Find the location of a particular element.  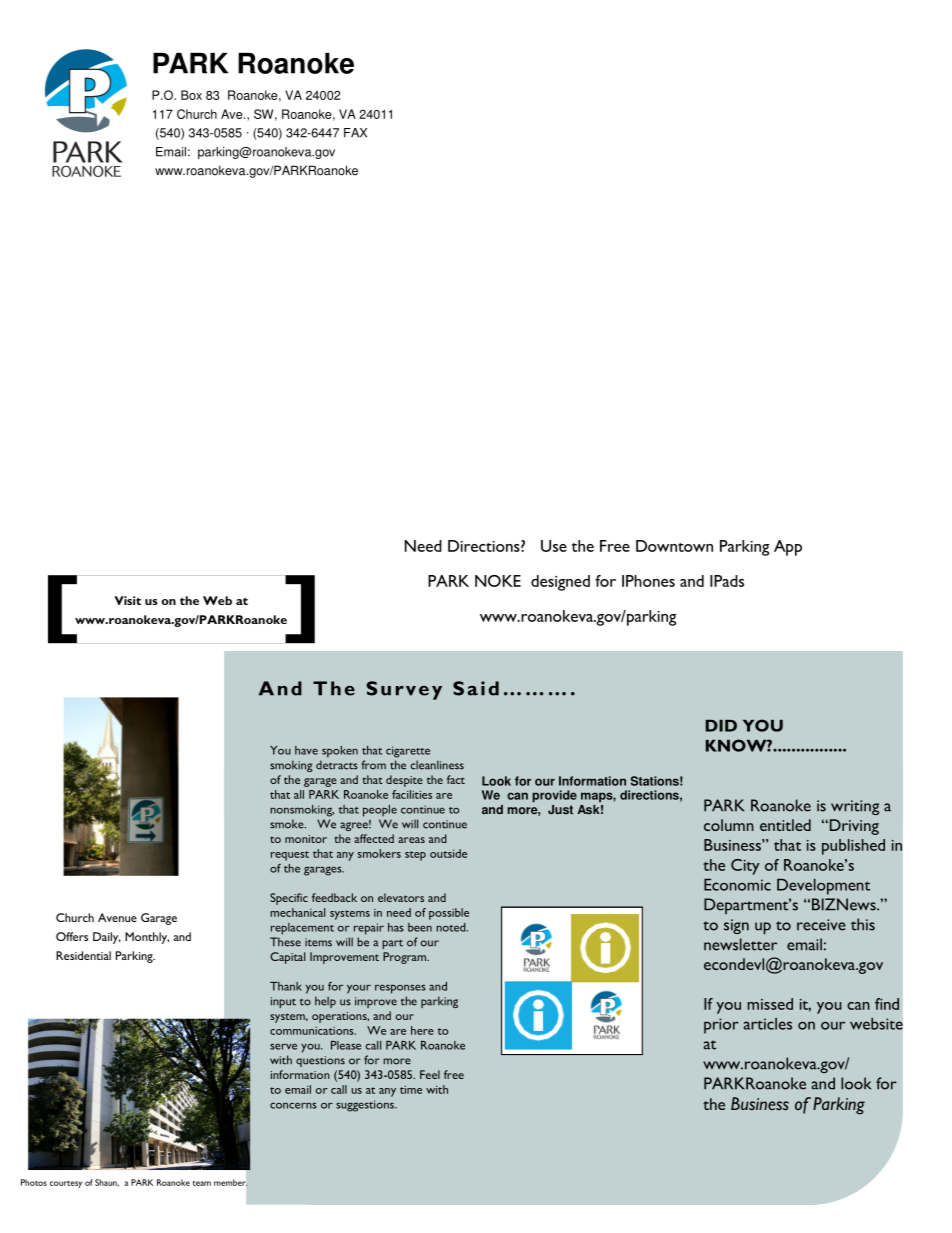

Said is located at coordinates (476, 688).
